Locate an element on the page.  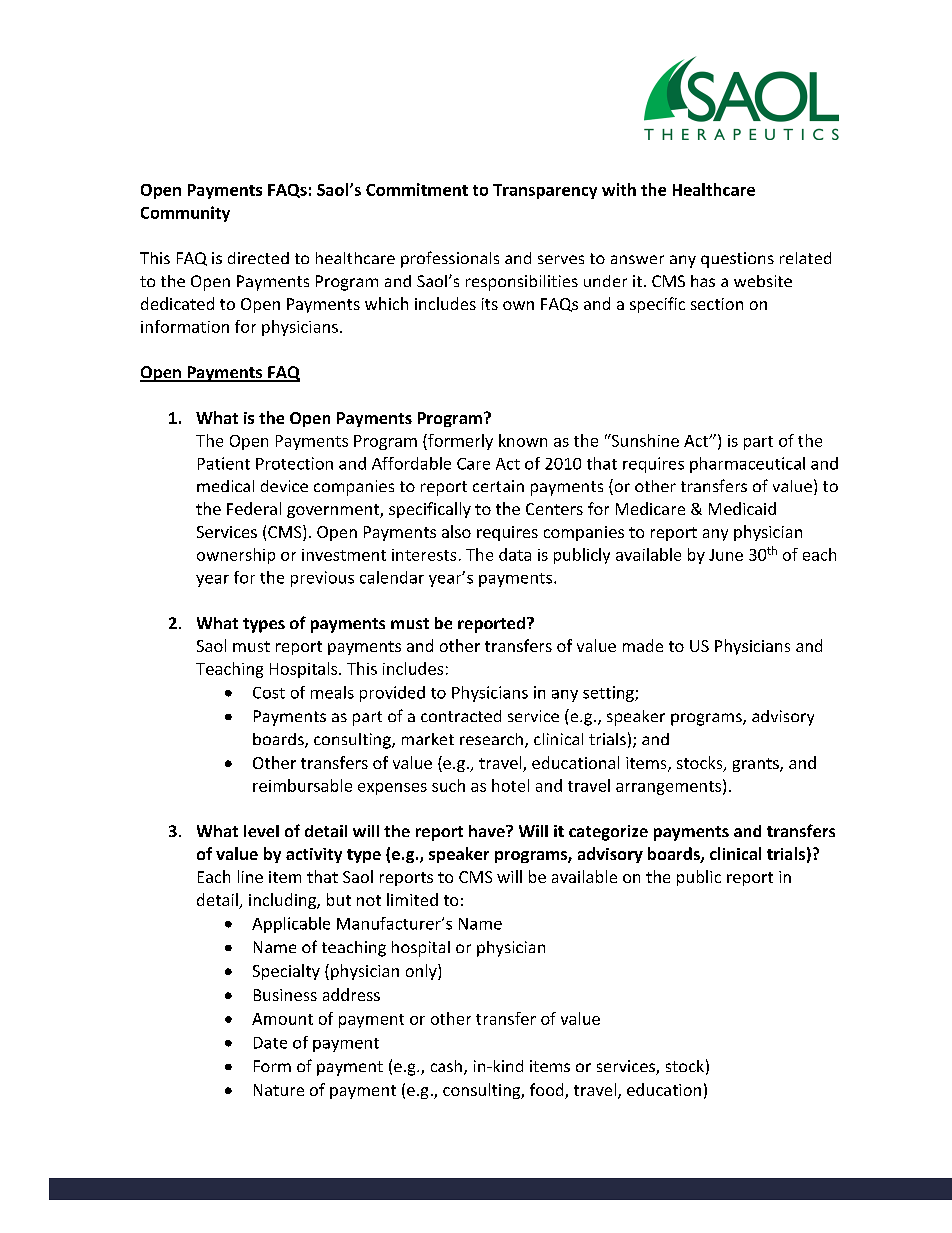
cash is located at coordinates (448, 1067).
